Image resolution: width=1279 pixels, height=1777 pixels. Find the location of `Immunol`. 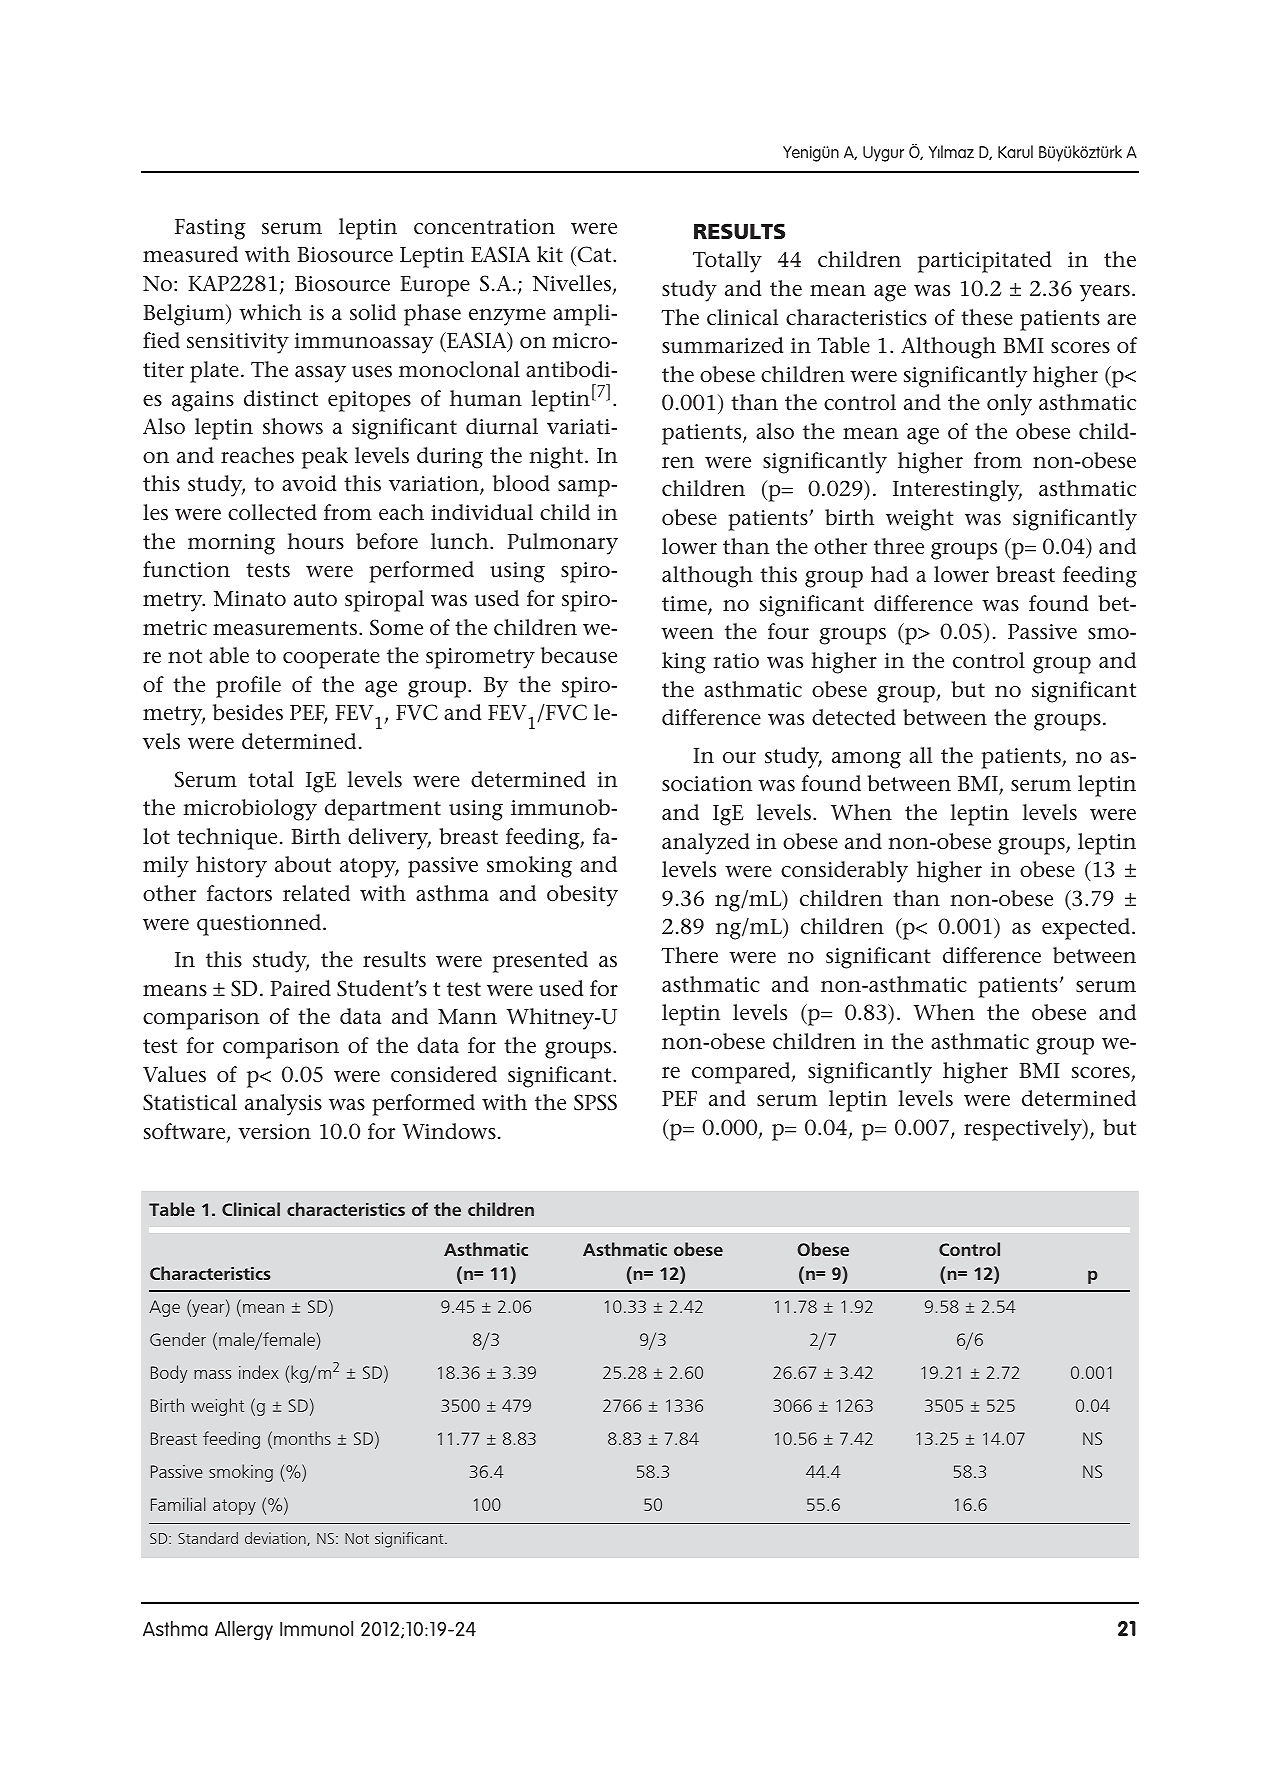

Immunol is located at coordinates (316, 1628).
